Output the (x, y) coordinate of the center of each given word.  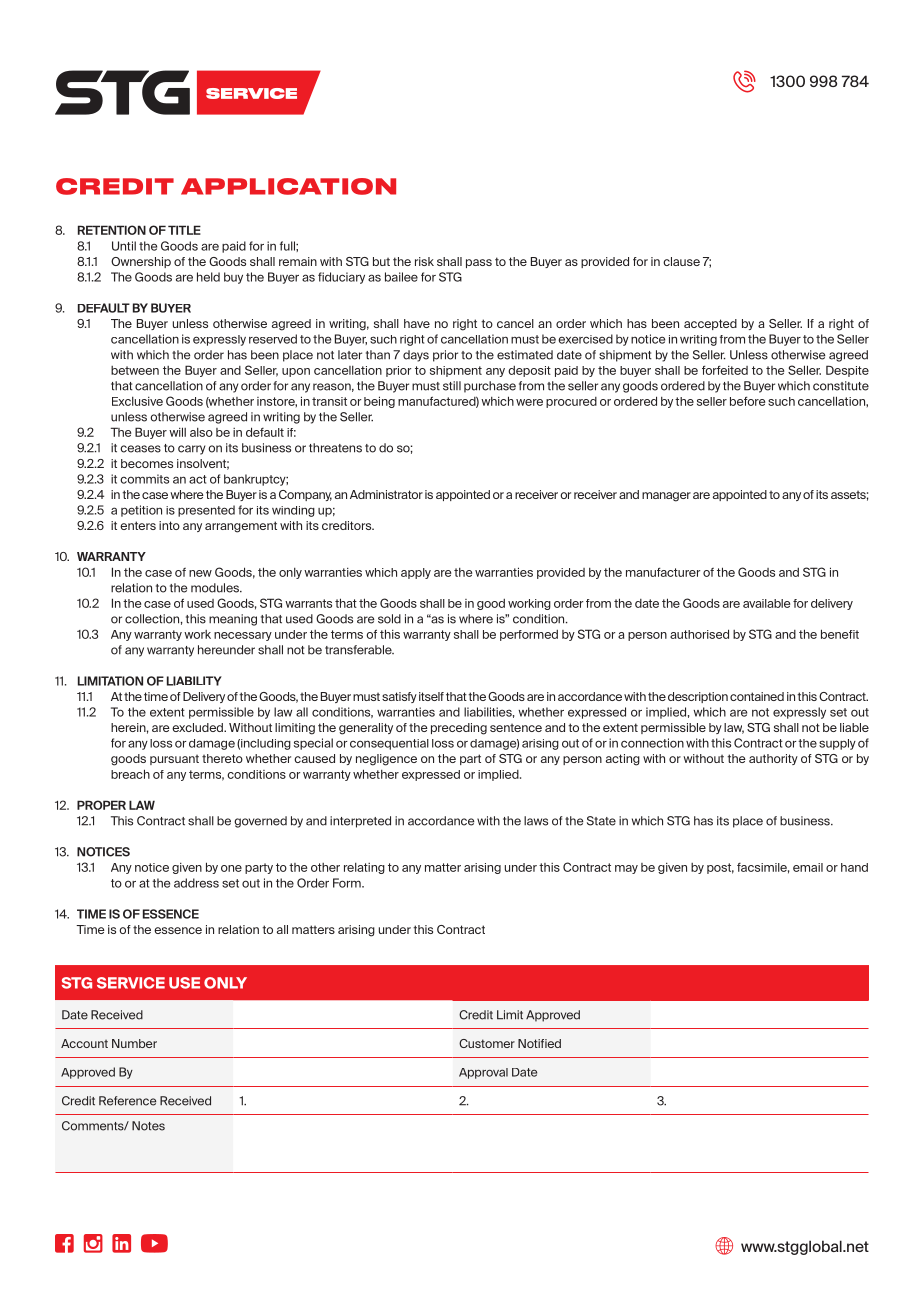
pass (479, 263)
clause (681, 261)
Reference (127, 1101)
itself (431, 696)
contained (757, 696)
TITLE (184, 230)
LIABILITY (194, 681)
